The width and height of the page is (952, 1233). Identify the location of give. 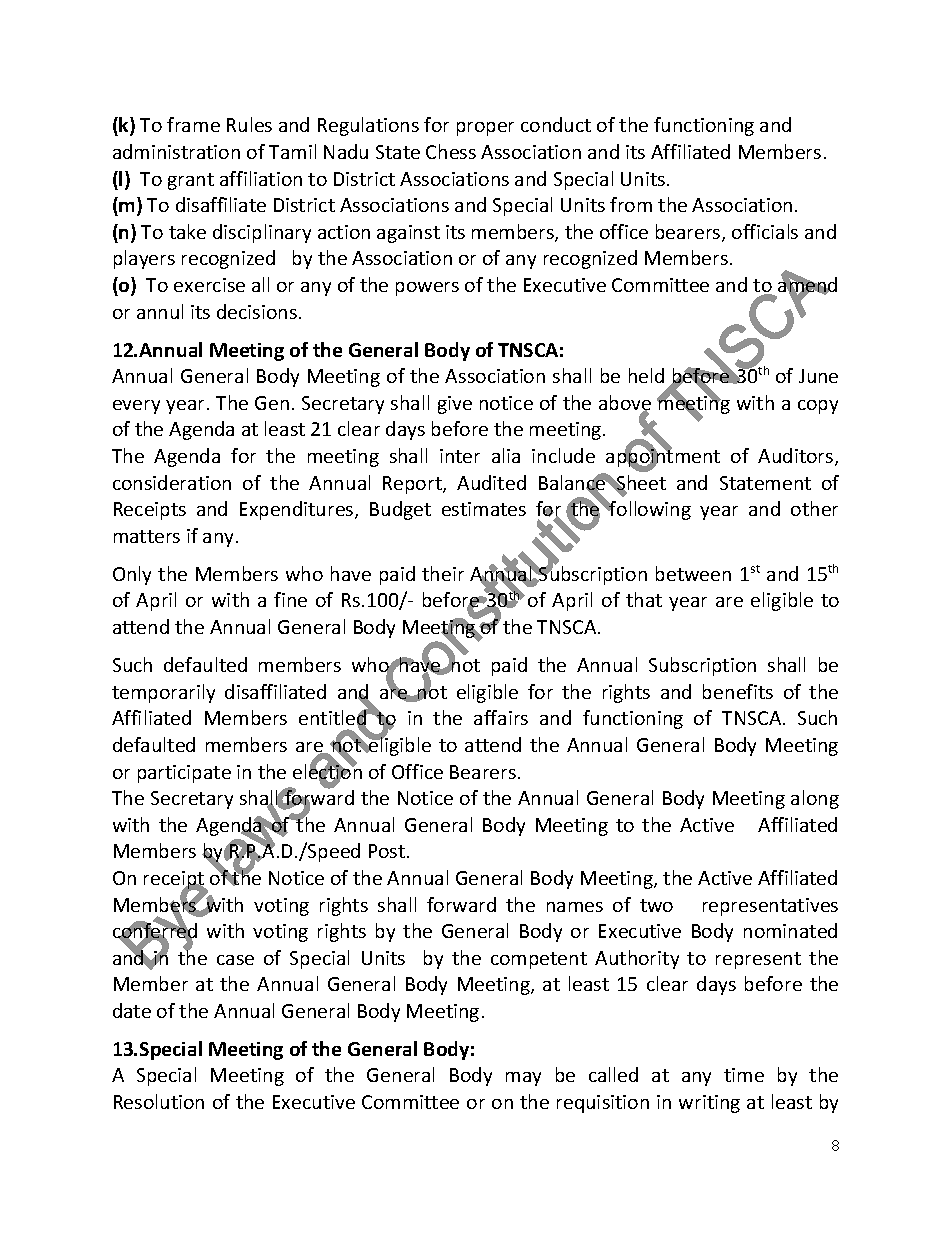
(455, 405).
